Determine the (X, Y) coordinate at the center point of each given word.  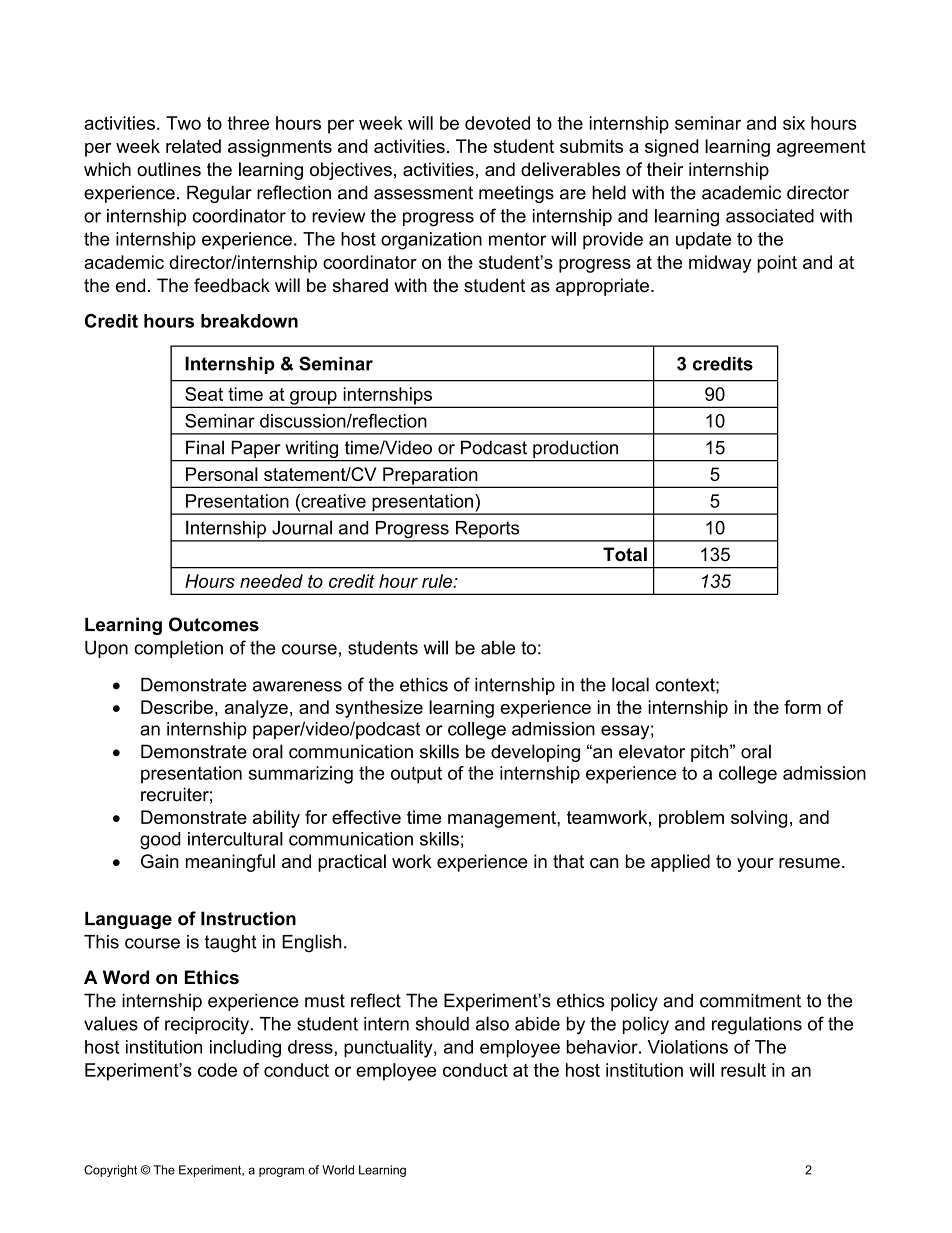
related (193, 146)
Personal (222, 474)
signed (672, 148)
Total (625, 554)
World (338, 1170)
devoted (497, 123)
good (160, 841)
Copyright (110, 1171)
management (503, 819)
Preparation (430, 477)
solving (759, 819)
